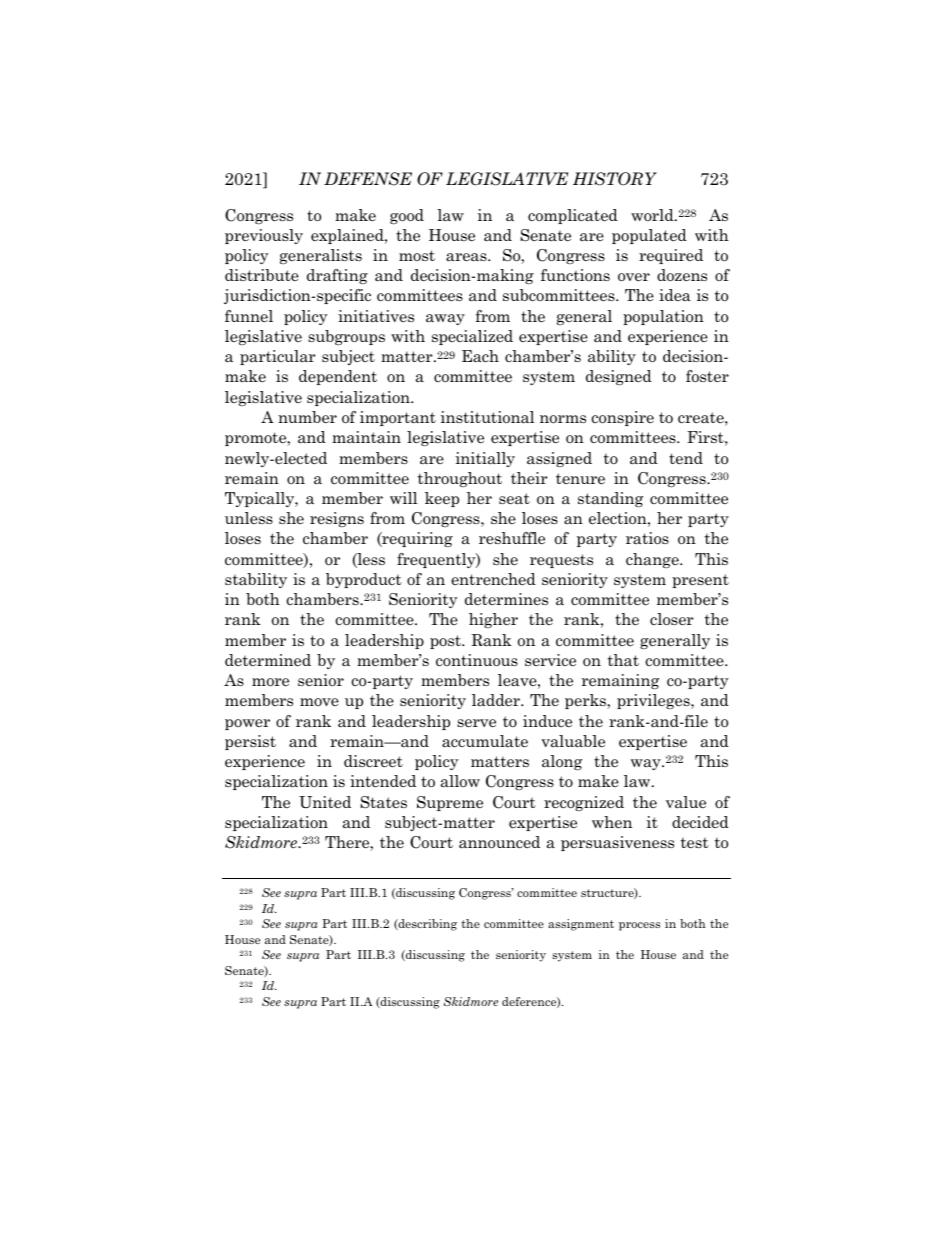  Describe the element at coordinates (619, 377) in the screenshot. I see `designed` at that location.
